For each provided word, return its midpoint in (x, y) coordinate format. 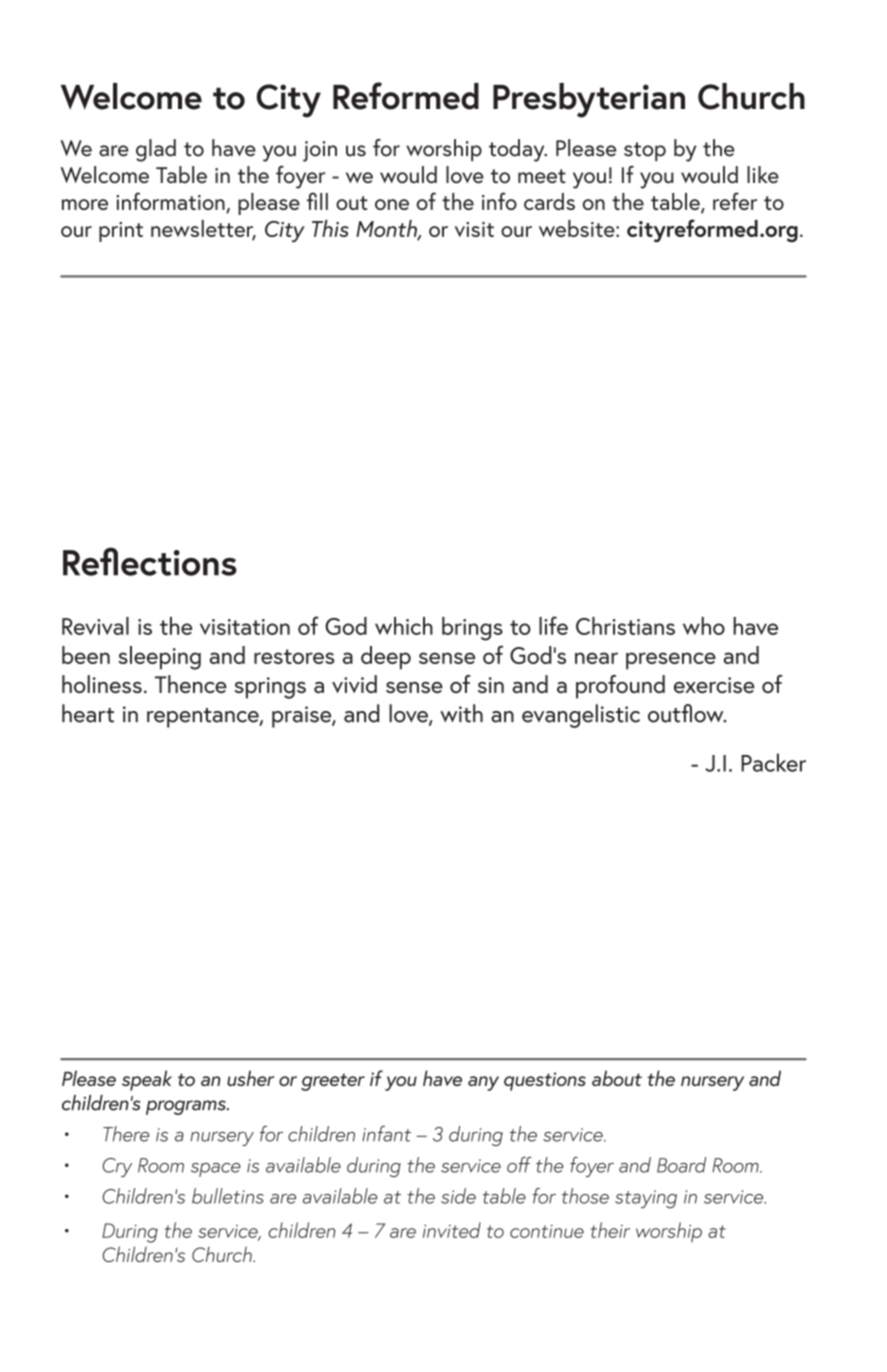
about (617, 1078)
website (578, 228)
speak (147, 1080)
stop (645, 152)
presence (671, 661)
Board (681, 1165)
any (483, 1083)
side (458, 1196)
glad (156, 150)
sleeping (159, 658)
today (518, 150)
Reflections (150, 561)
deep (386, 658)
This (330, 228)
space (216, 1170)
